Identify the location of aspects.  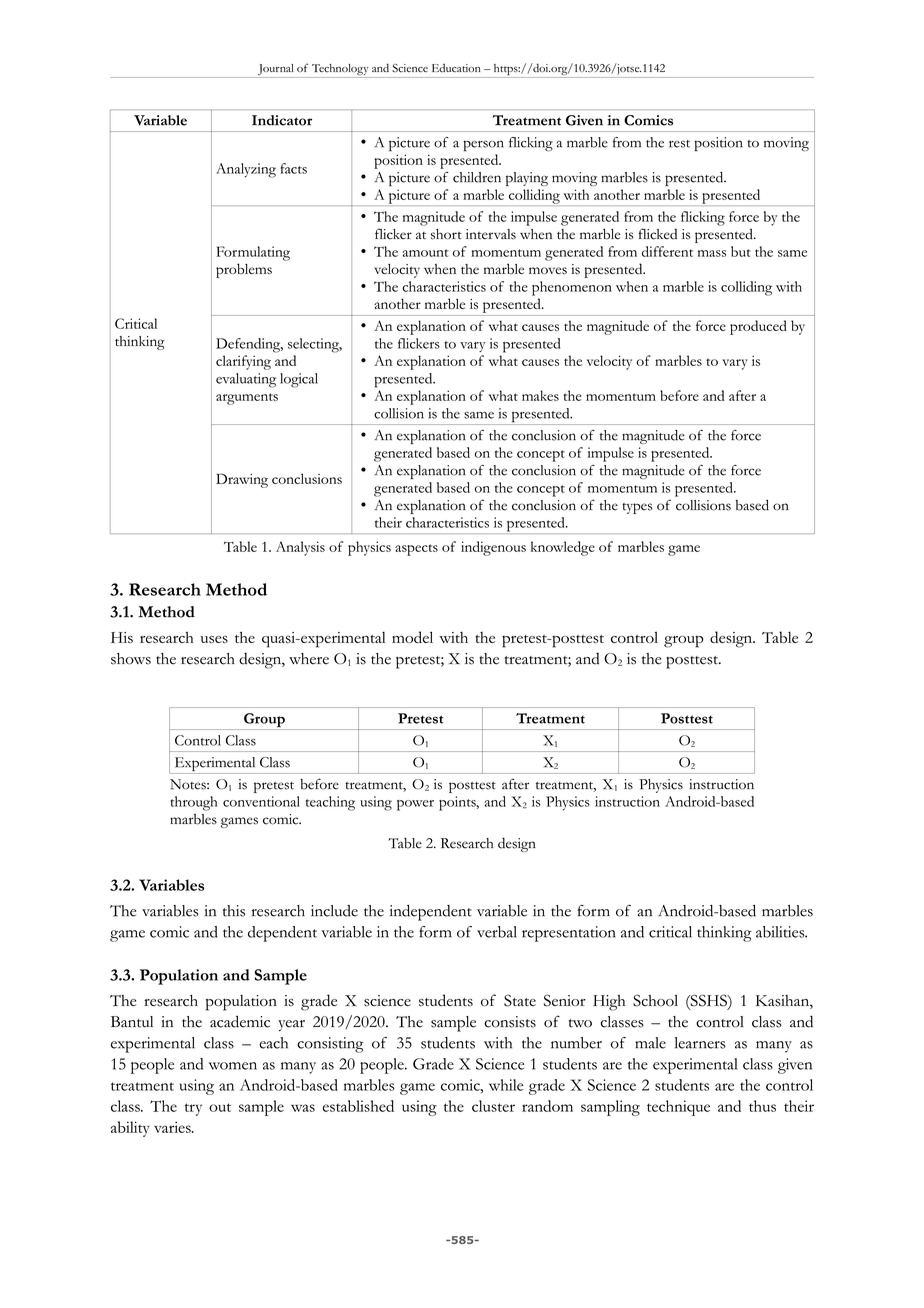
(416, 550).
